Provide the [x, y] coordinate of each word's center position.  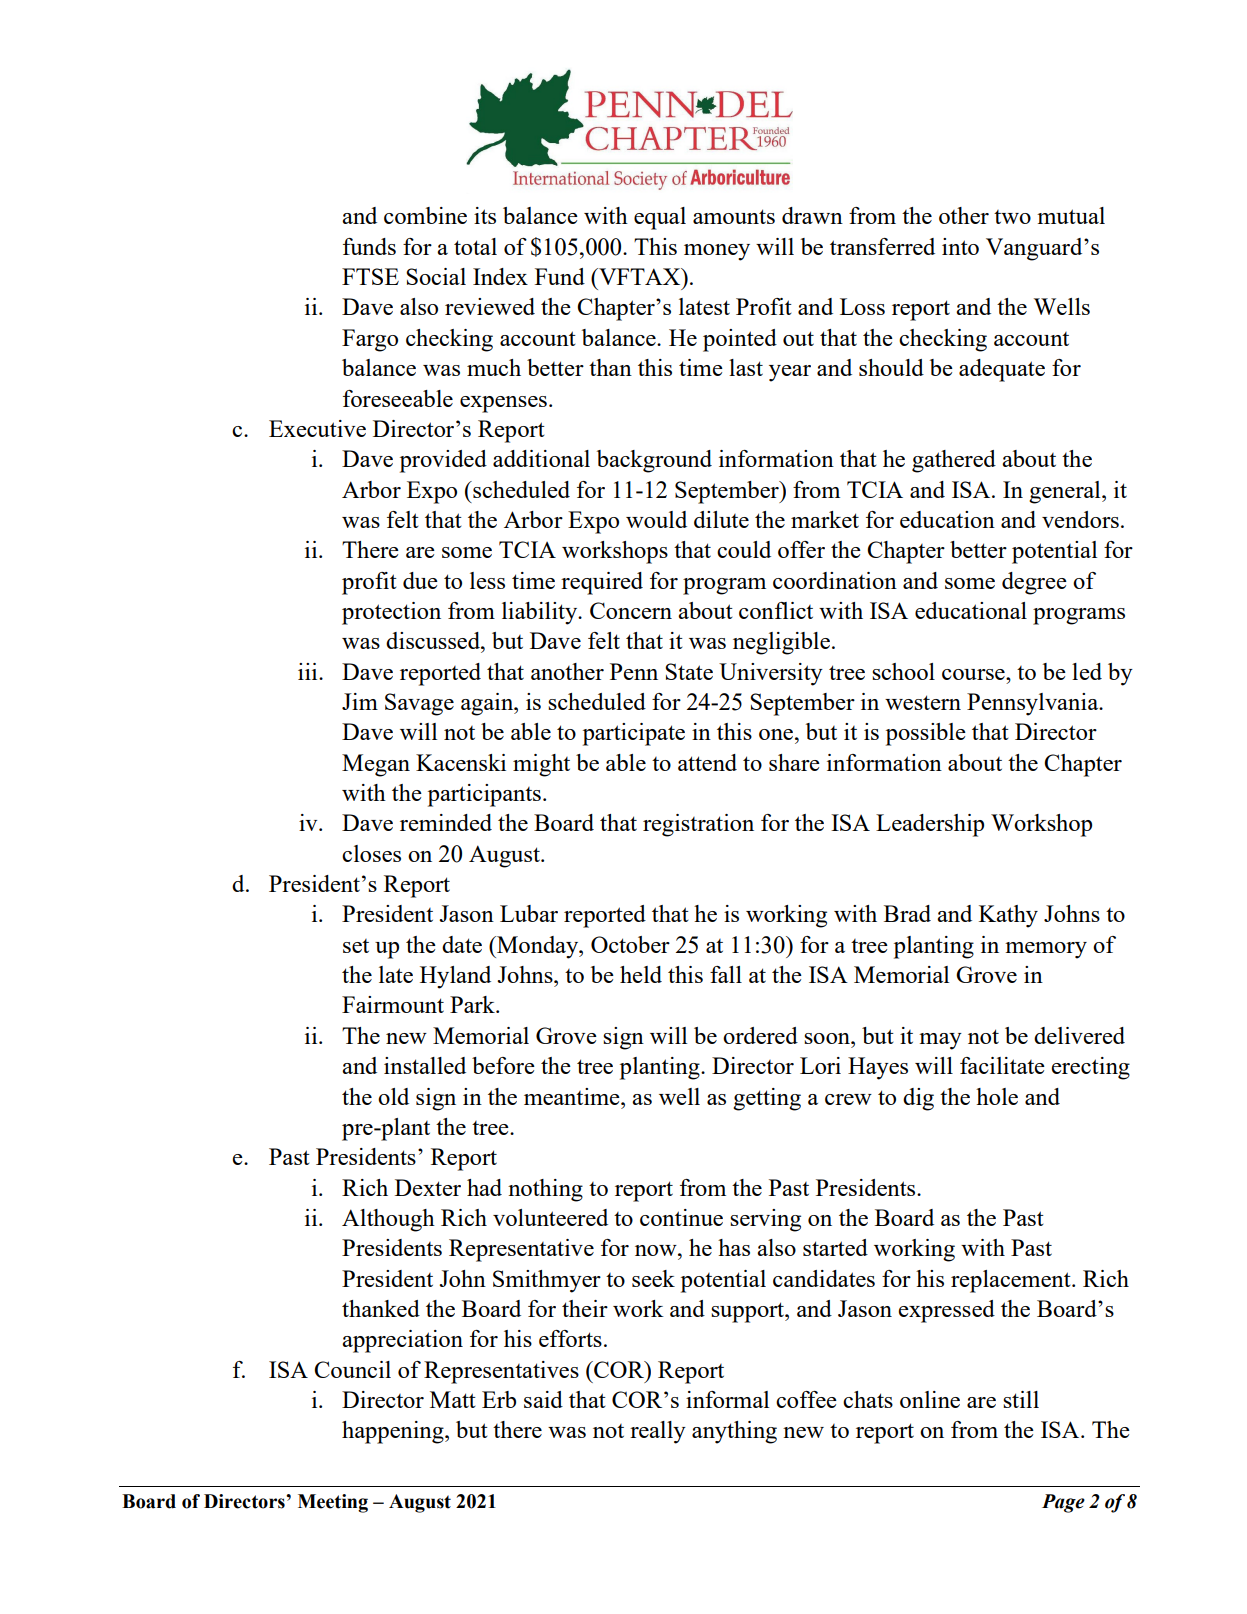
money [717, 252]
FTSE [370, 276]
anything [734, 1432]
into [960, 246]
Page [1063, 1503]
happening [394, 1432]
